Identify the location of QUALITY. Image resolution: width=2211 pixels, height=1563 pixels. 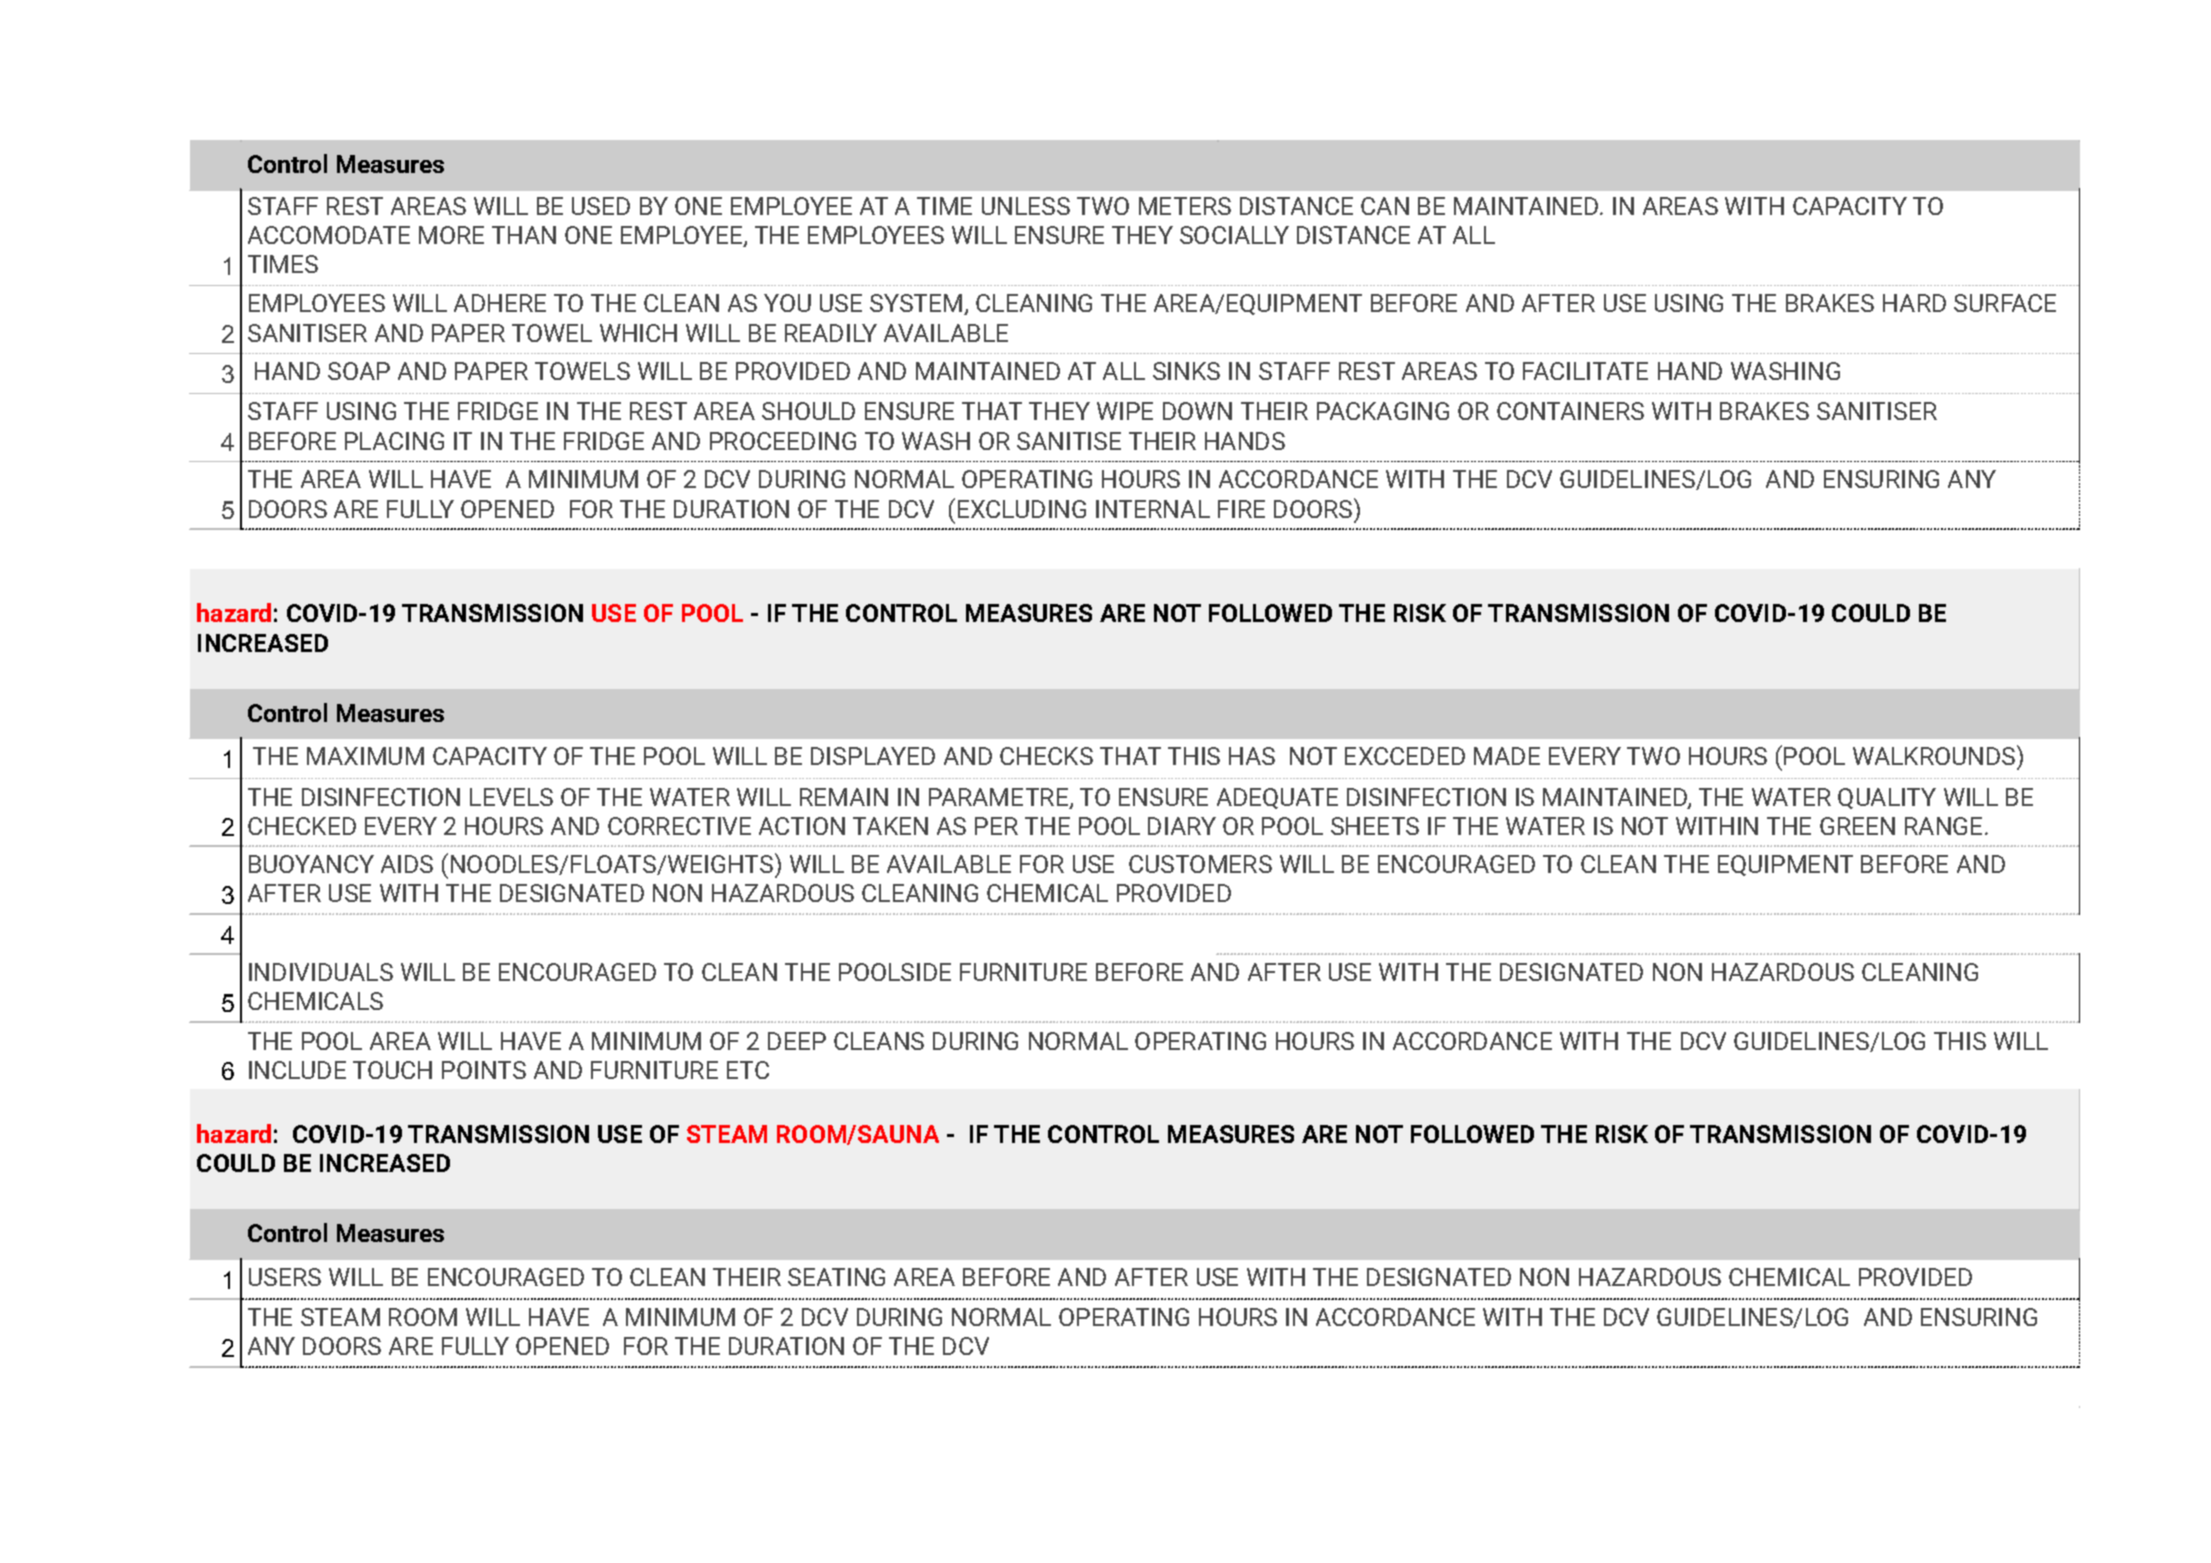
(1887, 798).
